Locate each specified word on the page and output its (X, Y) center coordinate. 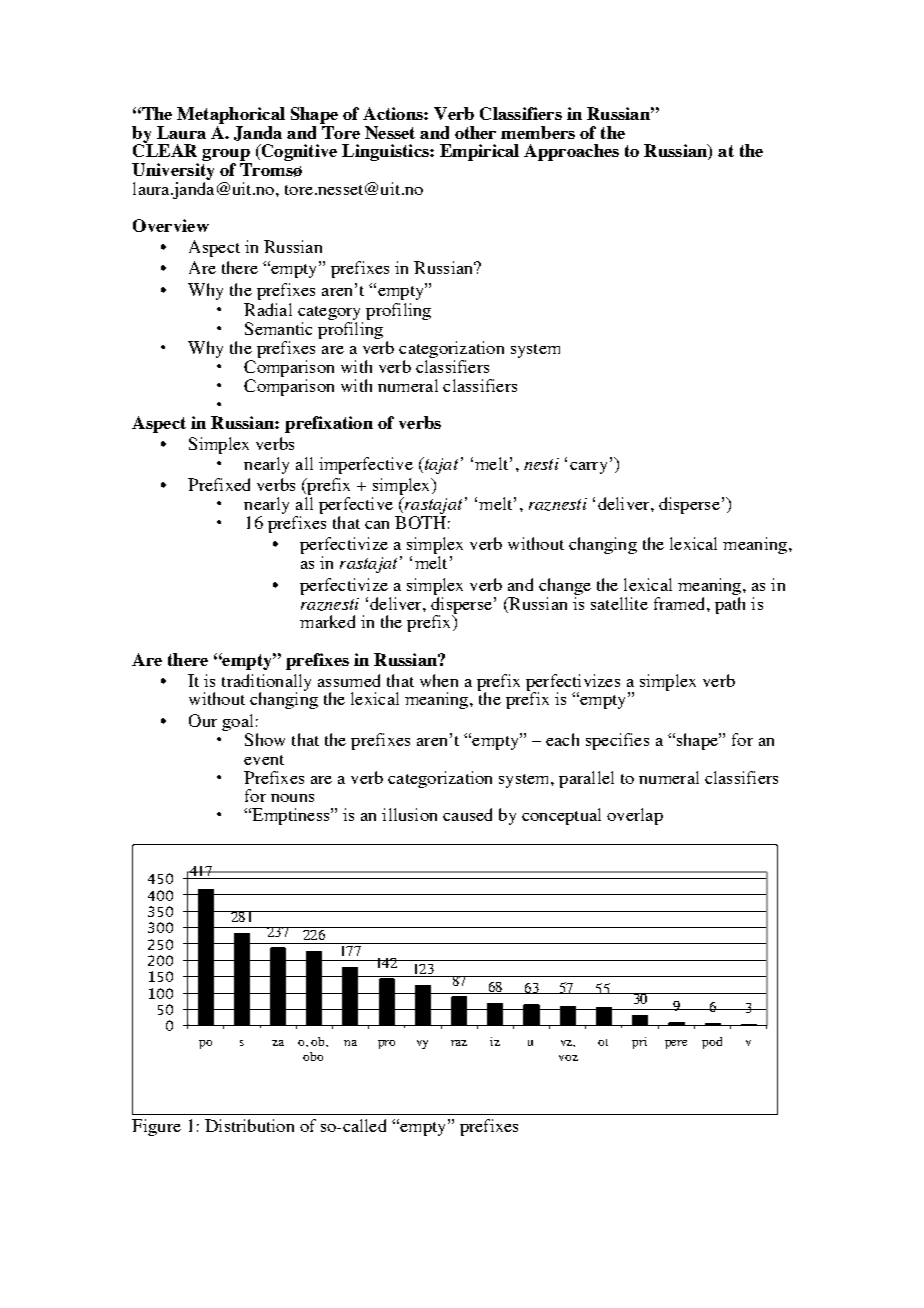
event (264, 760)
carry (588, 468)
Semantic (278, 328)
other (475, 132)
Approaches (571, 152)
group (227, 156)
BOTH (420, 522)
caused (467, 814)
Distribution (249, 1125)
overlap (635, 816)
